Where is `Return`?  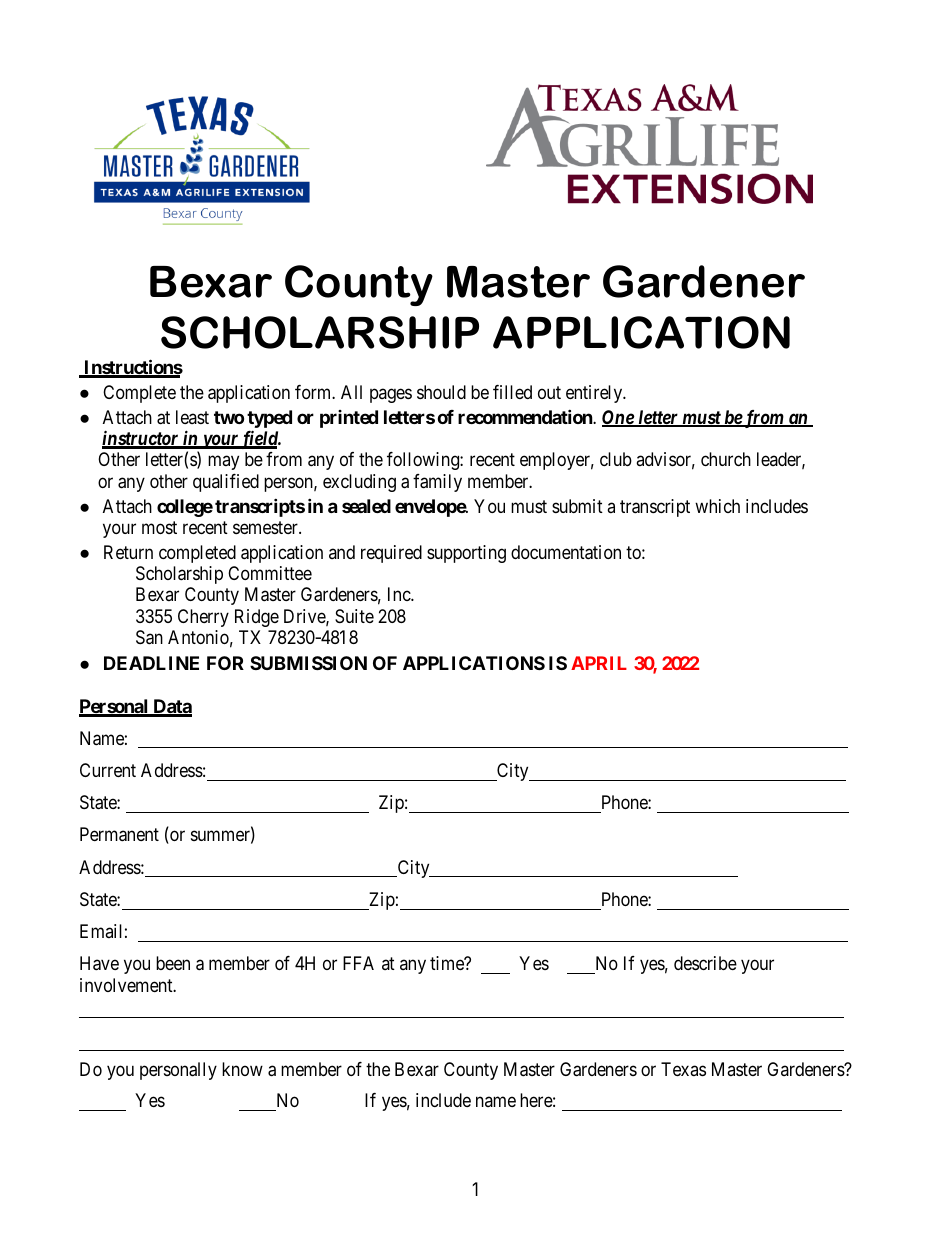 Return is located at coordinates (128, 552).
